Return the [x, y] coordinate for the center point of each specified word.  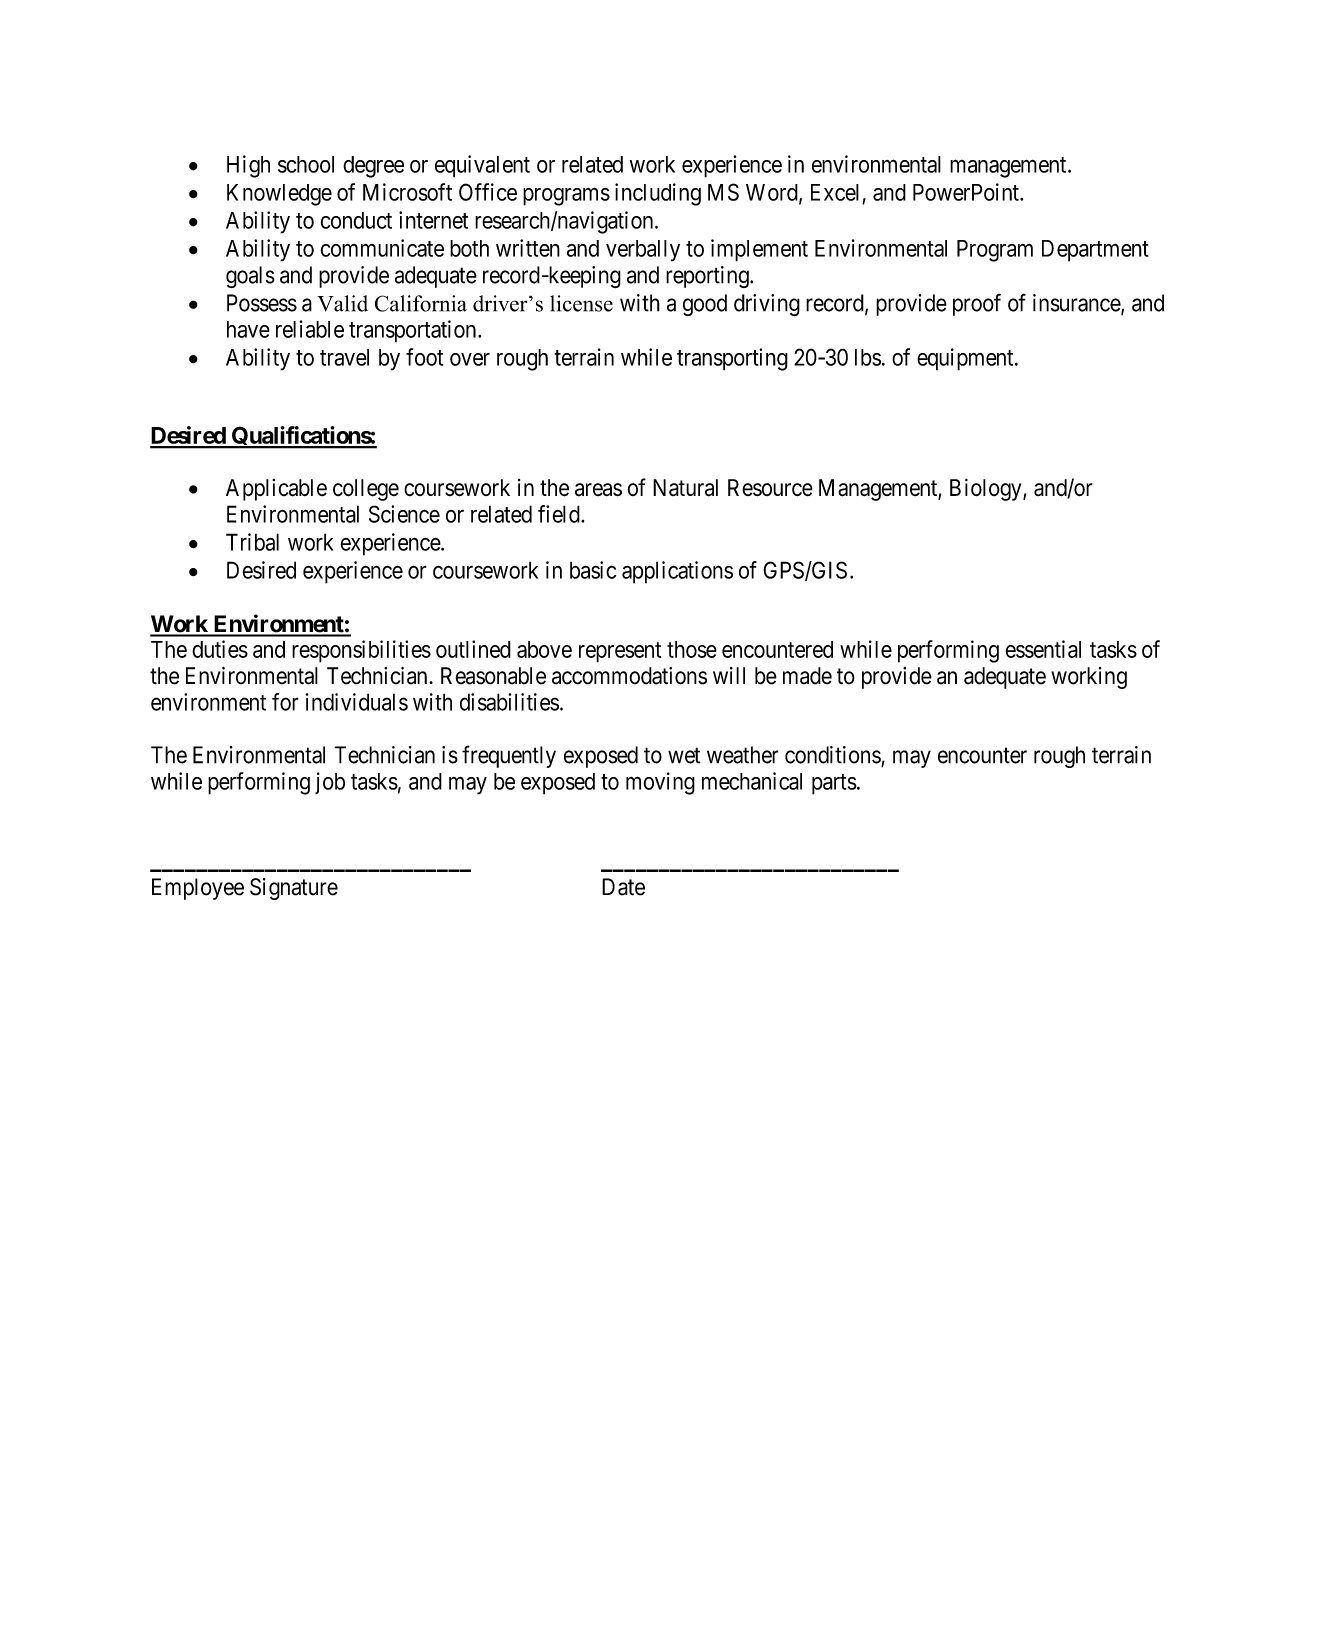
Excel [835, 192]
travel [344, 357]
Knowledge [279, 195]
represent [620, 652]
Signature [294, 889]
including [658, 194]
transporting [732, 359]
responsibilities [361, 651]
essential [1043, 649]
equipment [966, 359]
